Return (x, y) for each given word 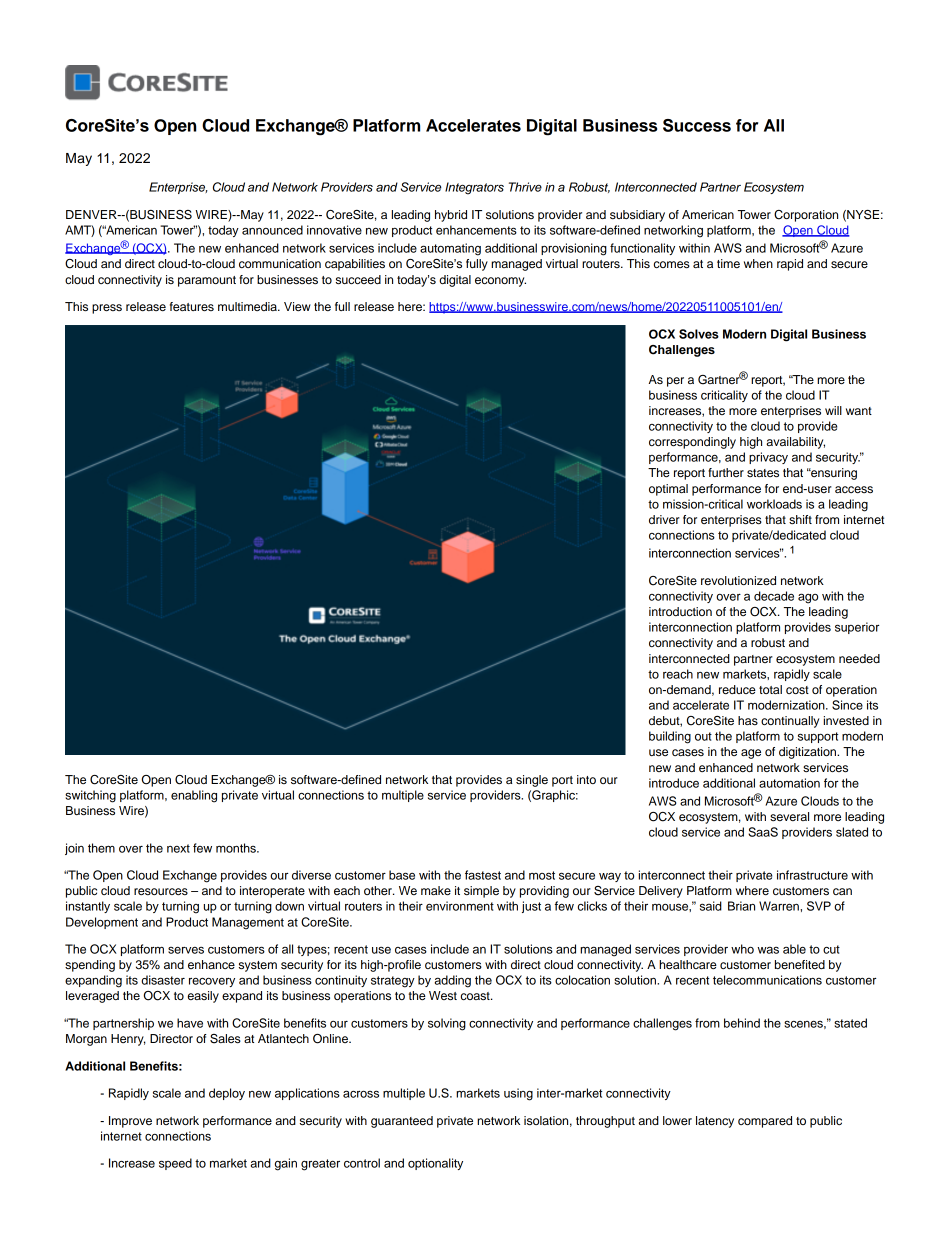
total (770, 689)
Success (697, 125)
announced (272, 230)
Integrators (474, 188)
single (532, 781)
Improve (130, 1122)
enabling (194, 796)
